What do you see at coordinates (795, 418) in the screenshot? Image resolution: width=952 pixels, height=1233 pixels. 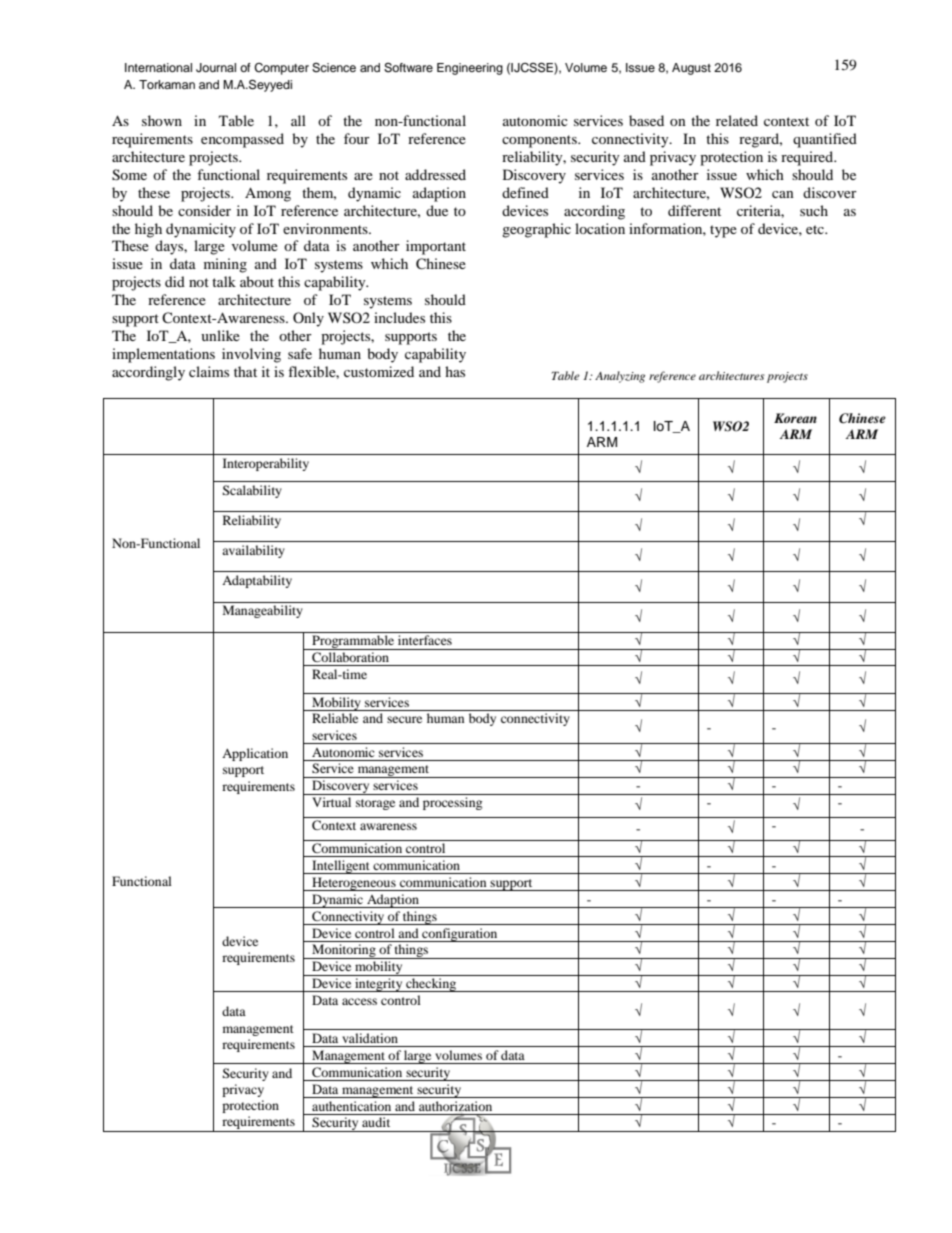 I see `Korean` at bounding box center [795, 418].
